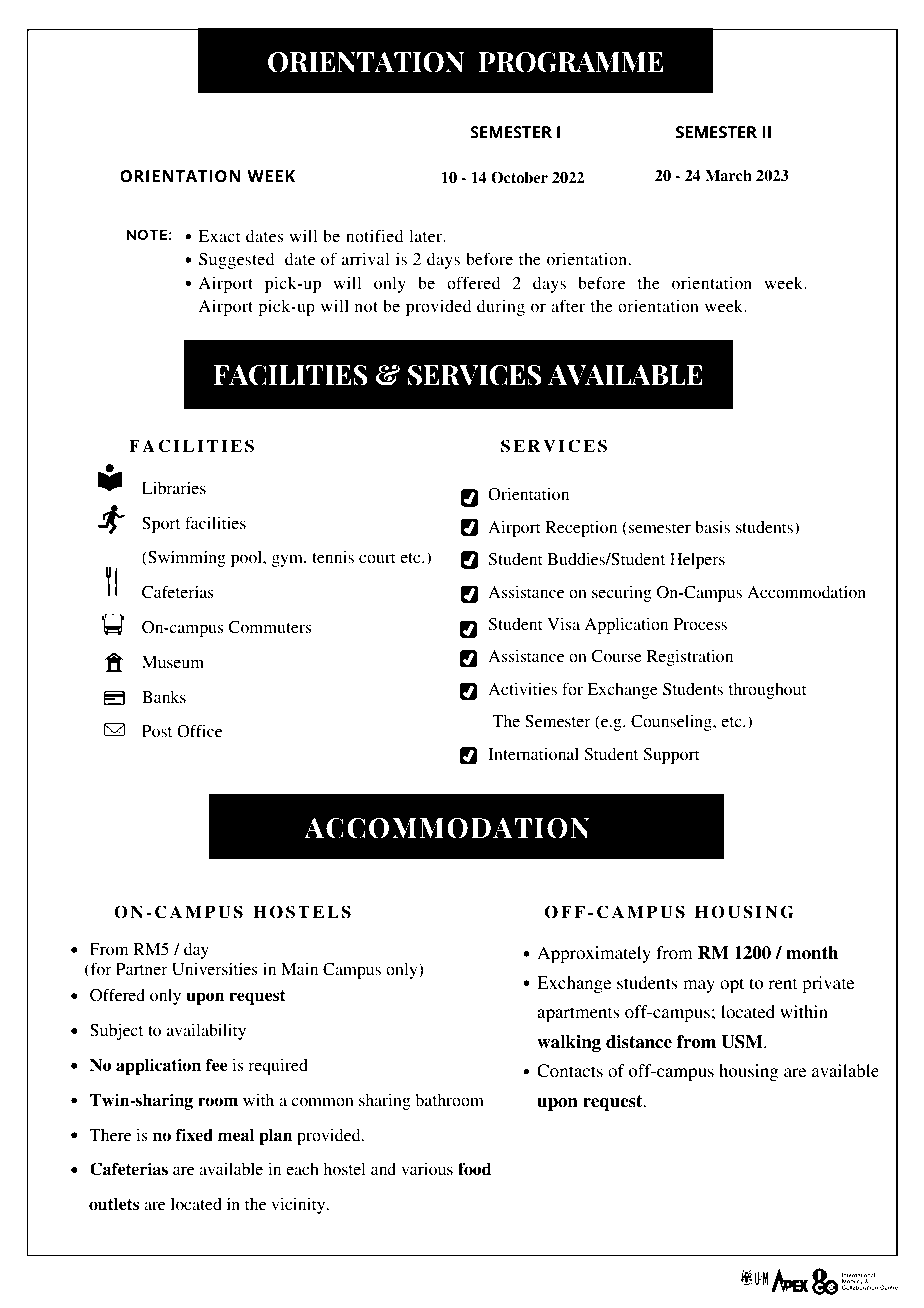 This screenshot has height=1308, width=924. I want to click on food, so click(474, 1169).
